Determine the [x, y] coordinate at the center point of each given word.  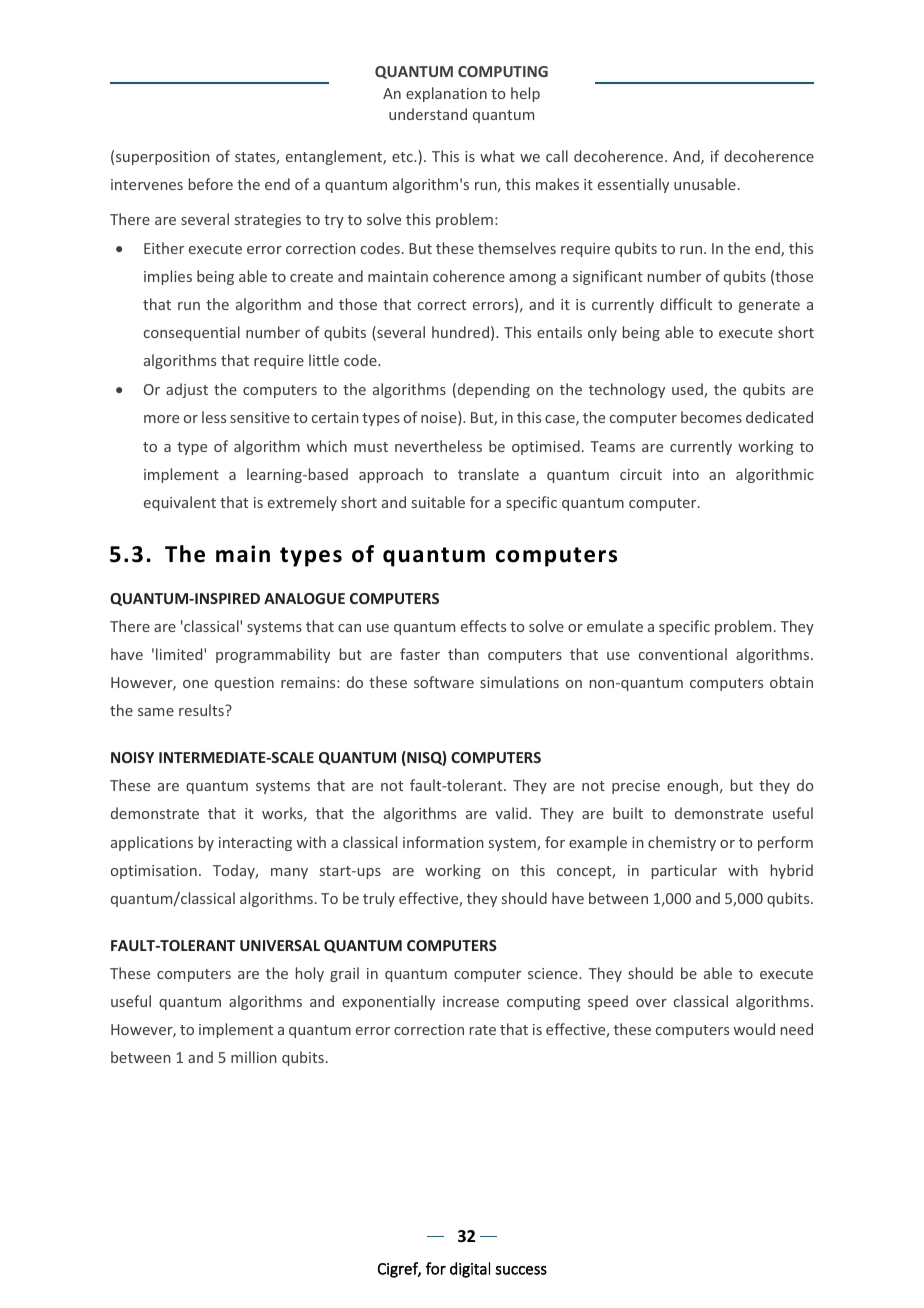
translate [488, 474]
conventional [683, 654]
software [444, 682]
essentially [633, 185]
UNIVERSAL [280, 945]
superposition [163, 158]
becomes [711, 417]
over [651, 1003]
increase [471, 1001]
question [244, 684]
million [254, 1057]
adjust [187, 390]
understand [428, 114]
